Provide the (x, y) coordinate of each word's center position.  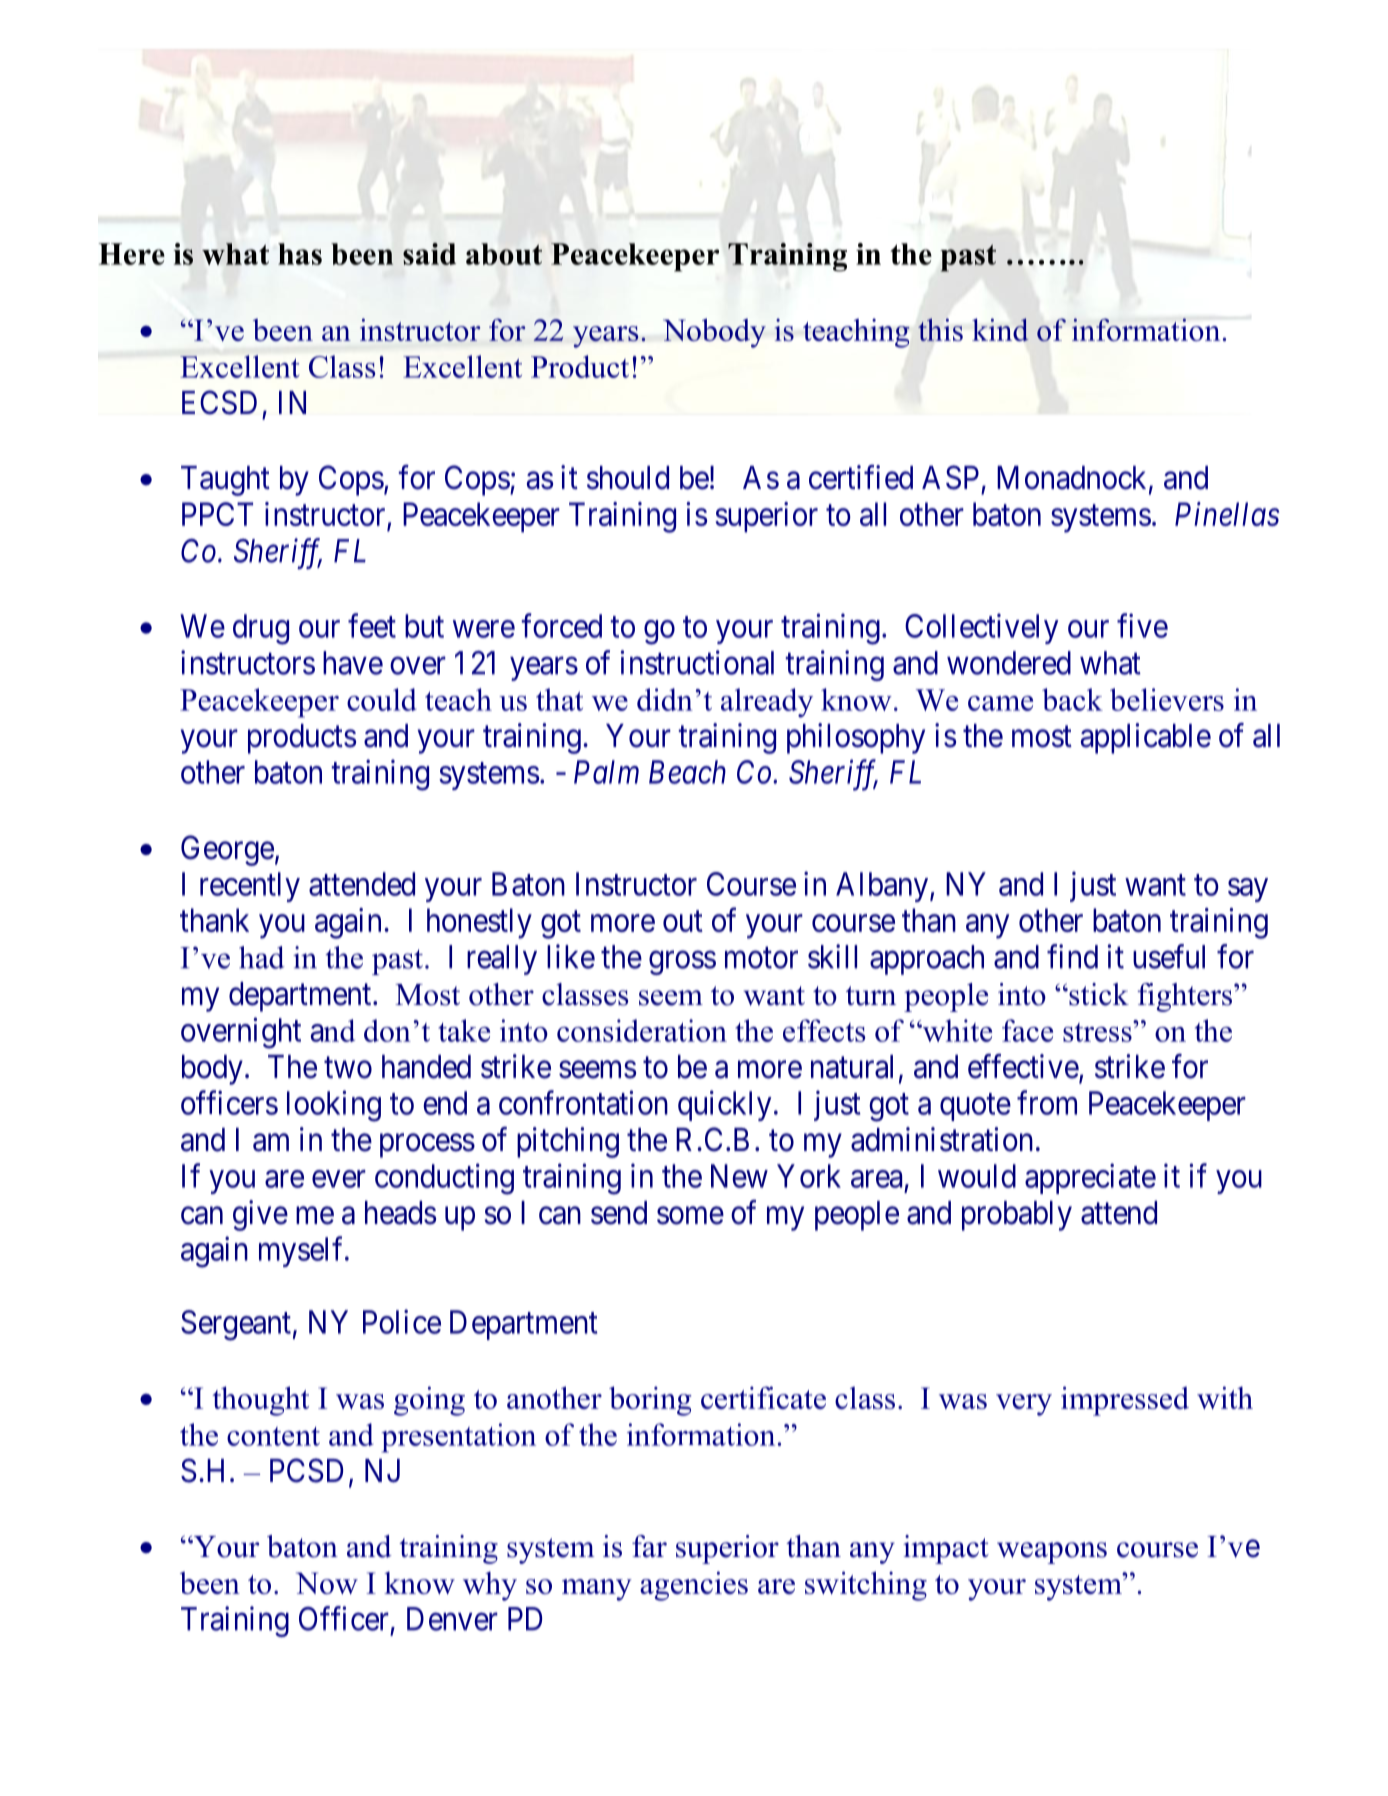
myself (303, 1251)
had (262, 957)
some (690, 1216)
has (300, 254)
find (1072, 956)
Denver (452, 1619)
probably (1017, 1216)
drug (261, 629)
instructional (697, 662)
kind (1000, 329)
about (504, 254)
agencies (694, 1586)
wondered (1009, 663)
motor (761, 958)
